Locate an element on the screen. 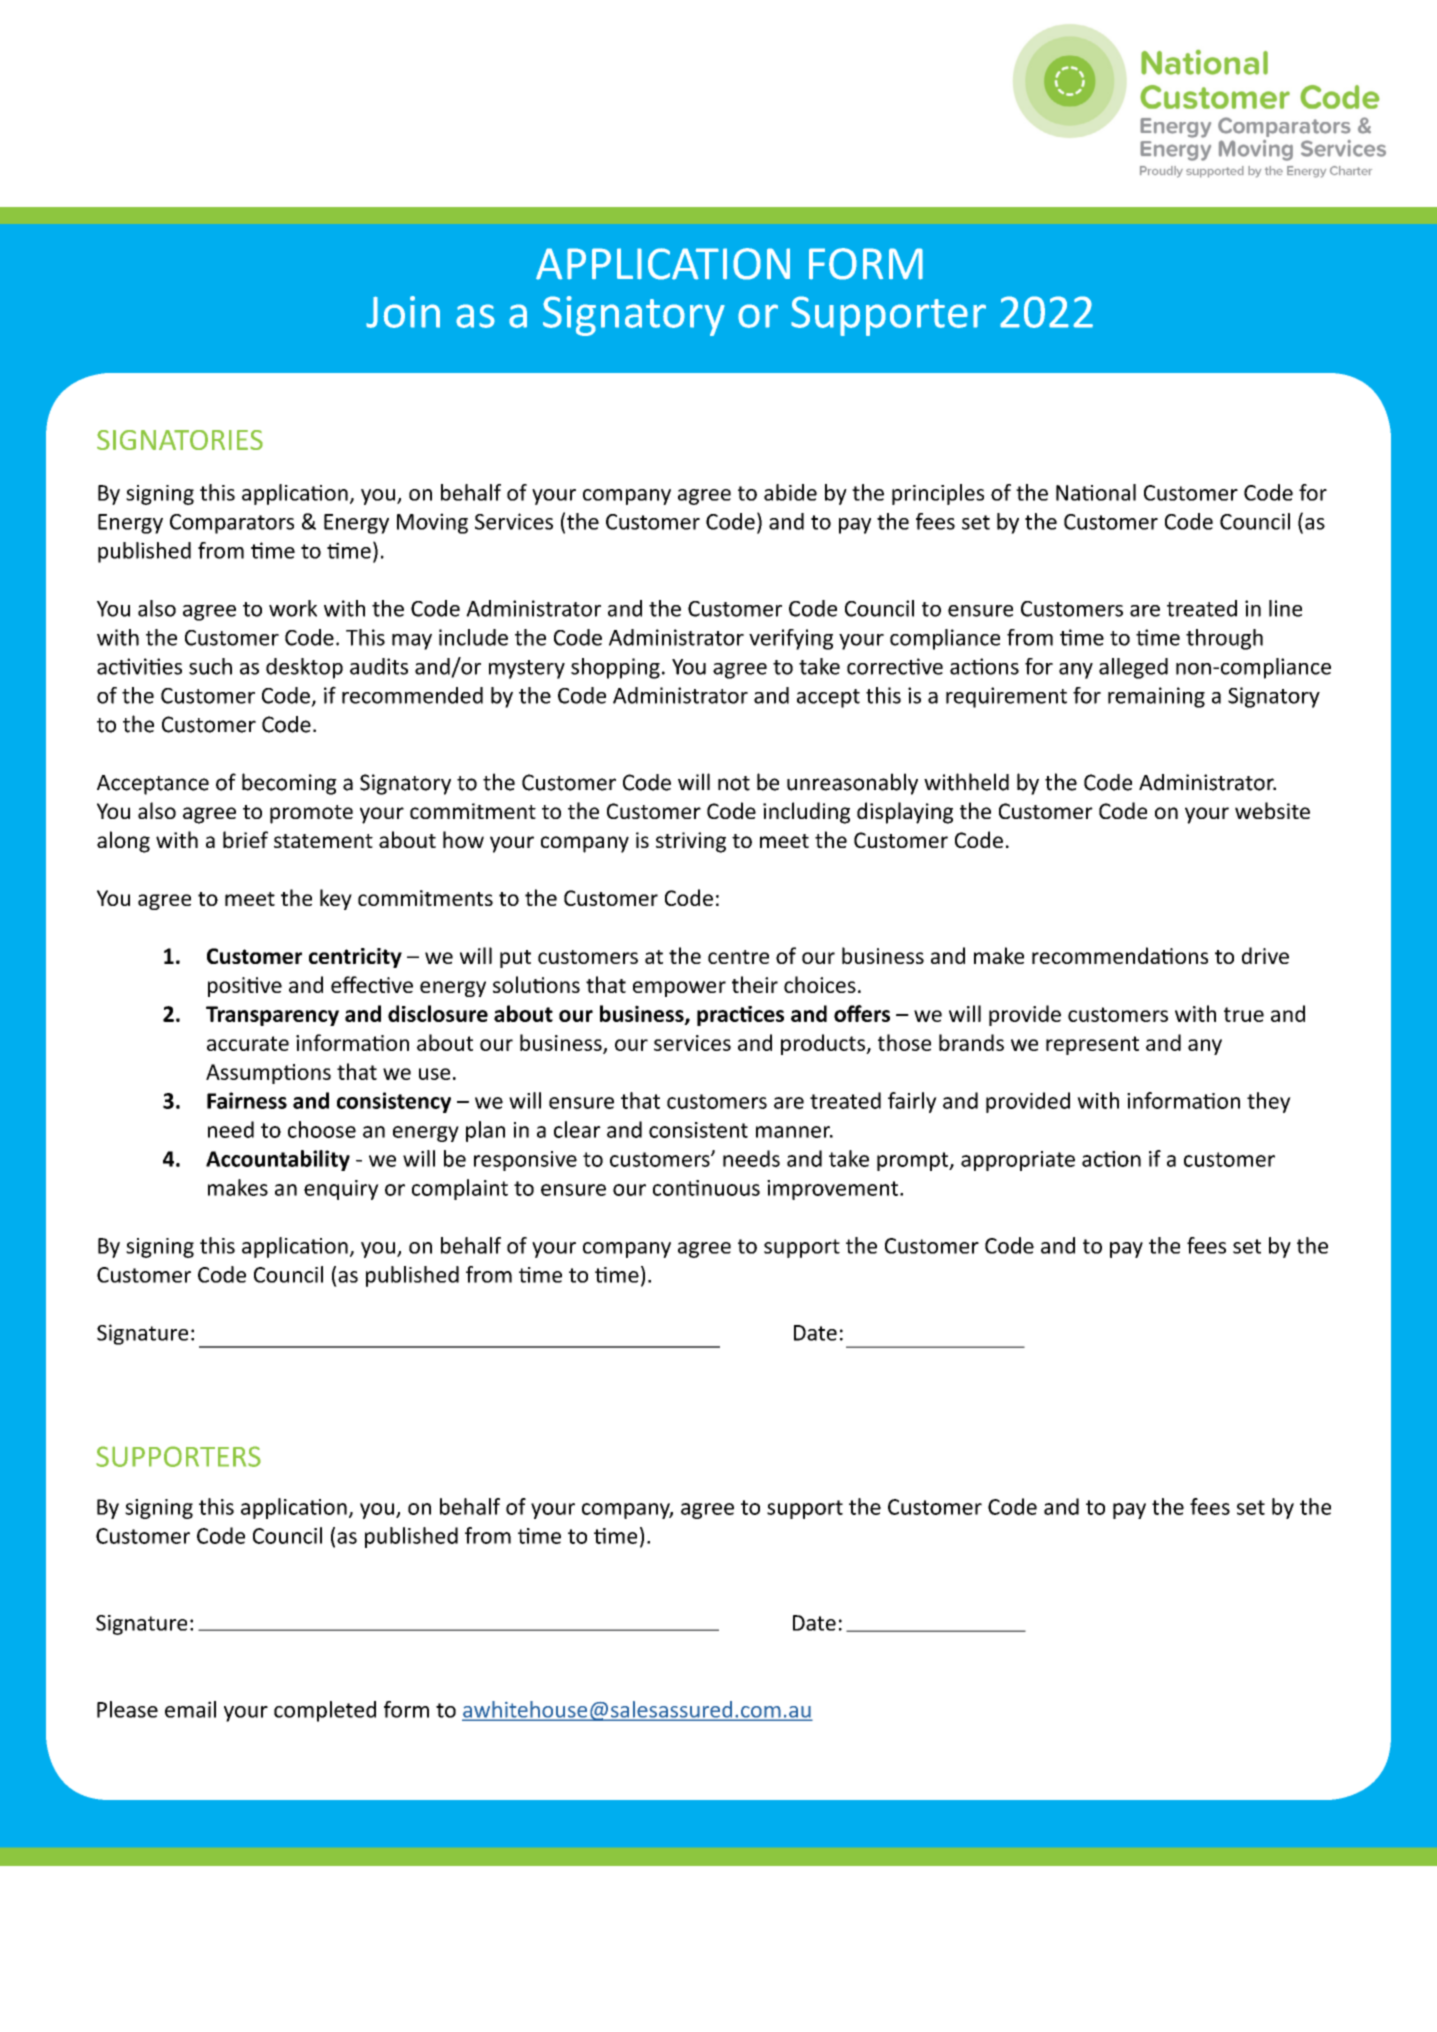 This screenshot has height=2032, width=1437. Transparency is located at coordinates (272, 1016).
